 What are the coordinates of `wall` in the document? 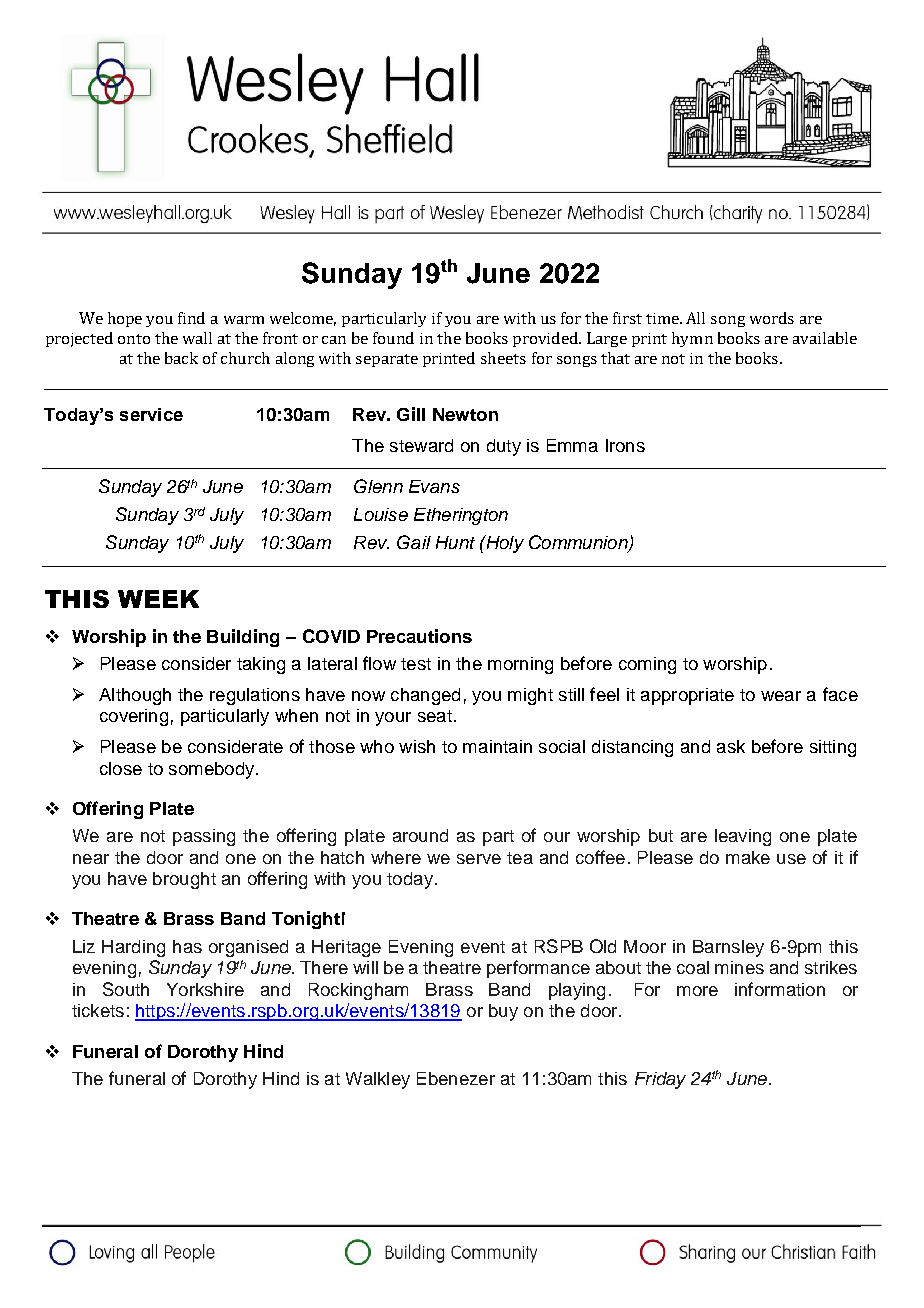 It's located at (197, 338).
